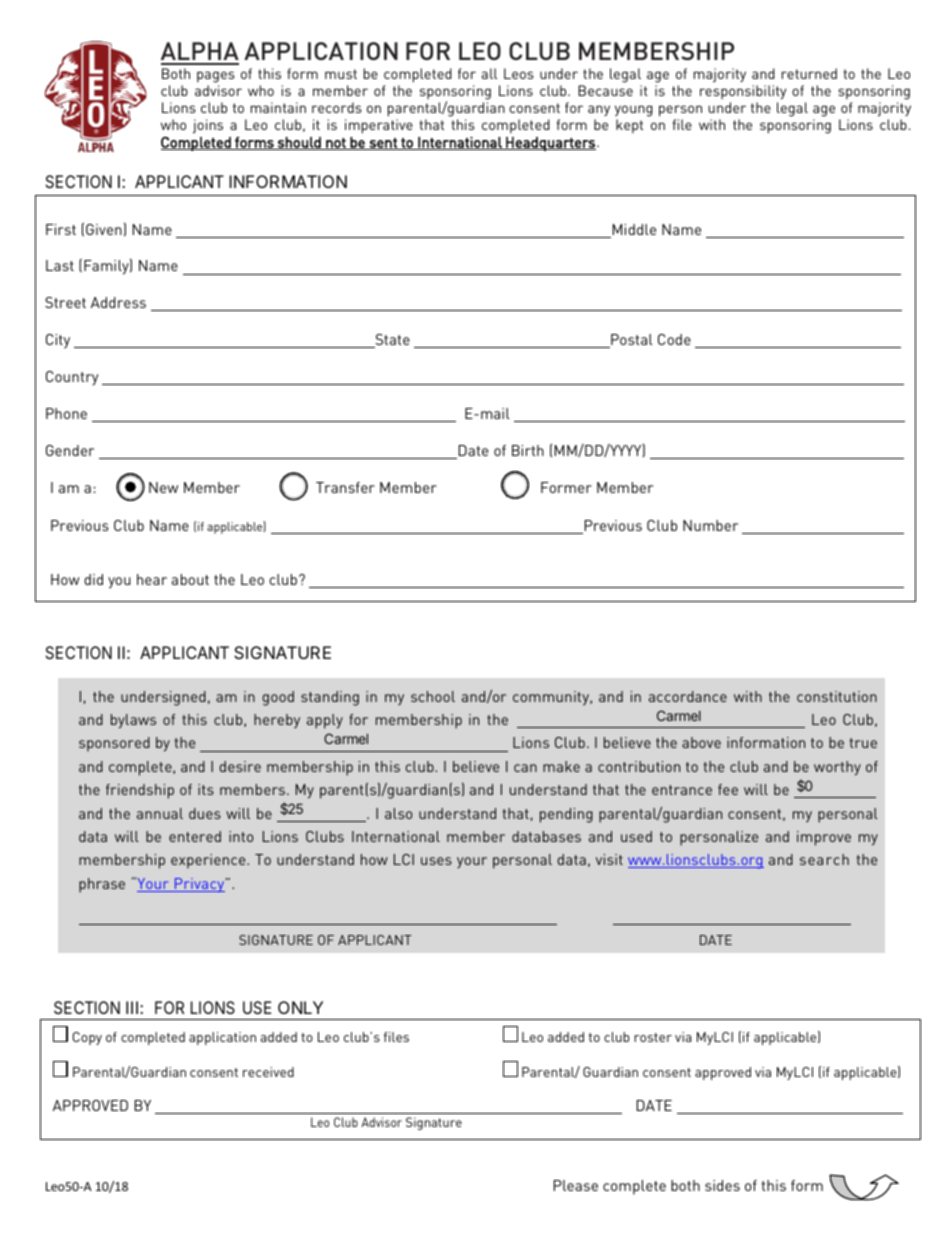 The width and height of the screenshot is (952, 1233). I want to click on hear, so click(152, 579).
